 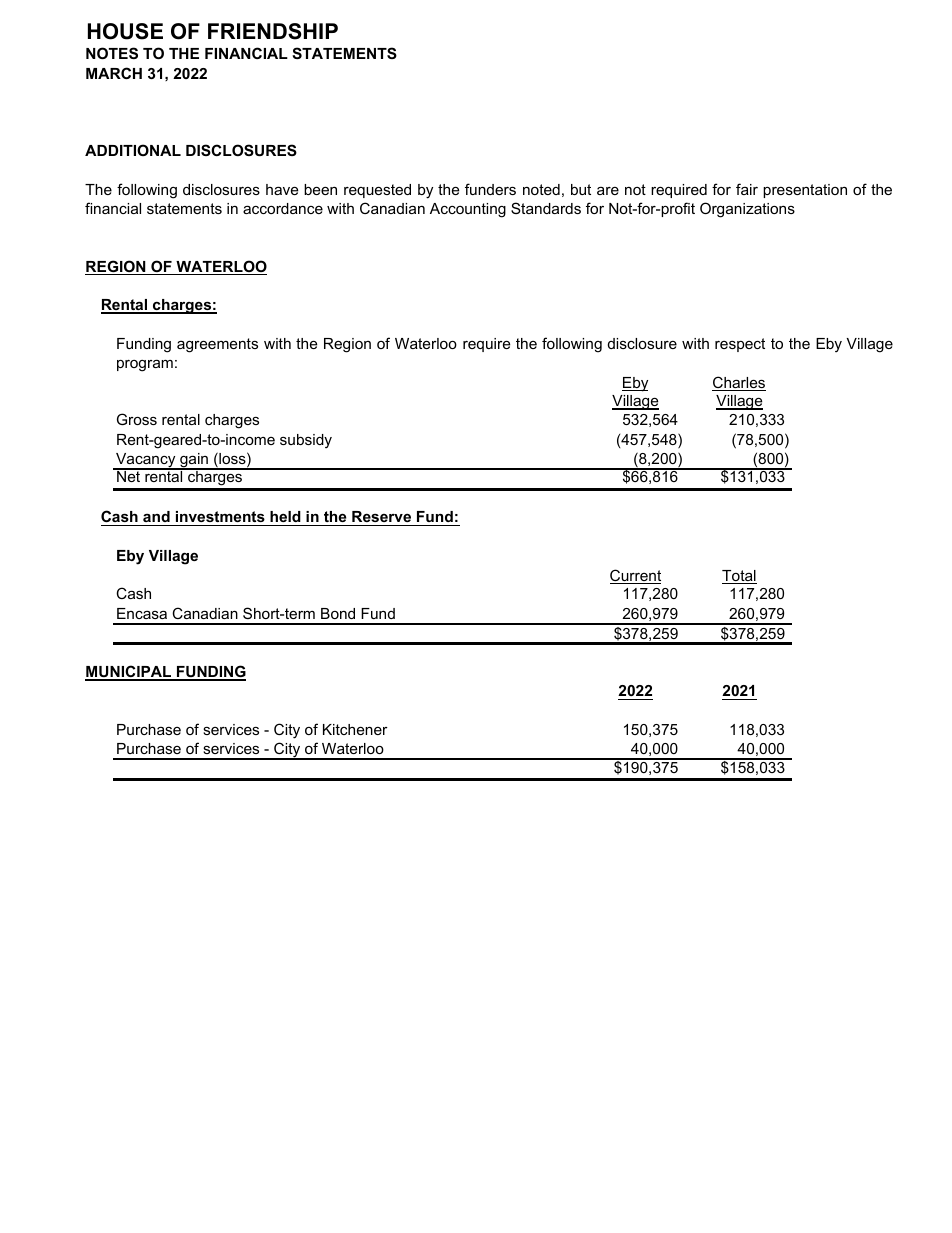 What do you see at coordinates (273, 31) in the image?
I see `FRIENDSHIP` at bounding box center [273, 31].
